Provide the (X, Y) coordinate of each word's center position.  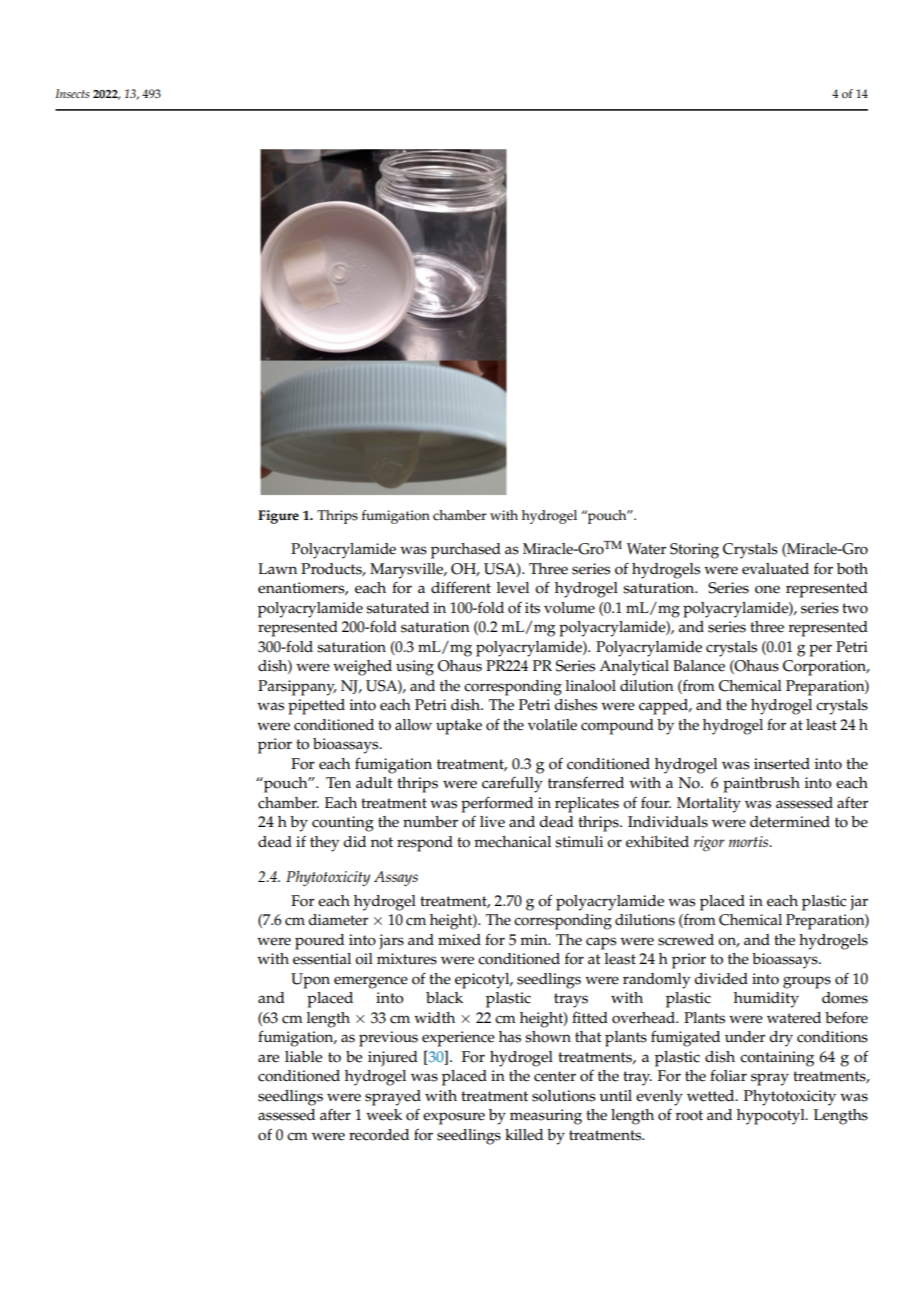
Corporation (826, 668)
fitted (590, 1017)
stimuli (579, 842)
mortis (750, 841)
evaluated (775, 569)
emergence (371, 982)
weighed (362, 668)
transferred (586, 783)
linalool (591, 686)
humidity (766, 1000)
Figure (278, 517)
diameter (338, 920)
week (384, 1115)
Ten (338, 783)
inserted (782, 764)
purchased (466, 551)
